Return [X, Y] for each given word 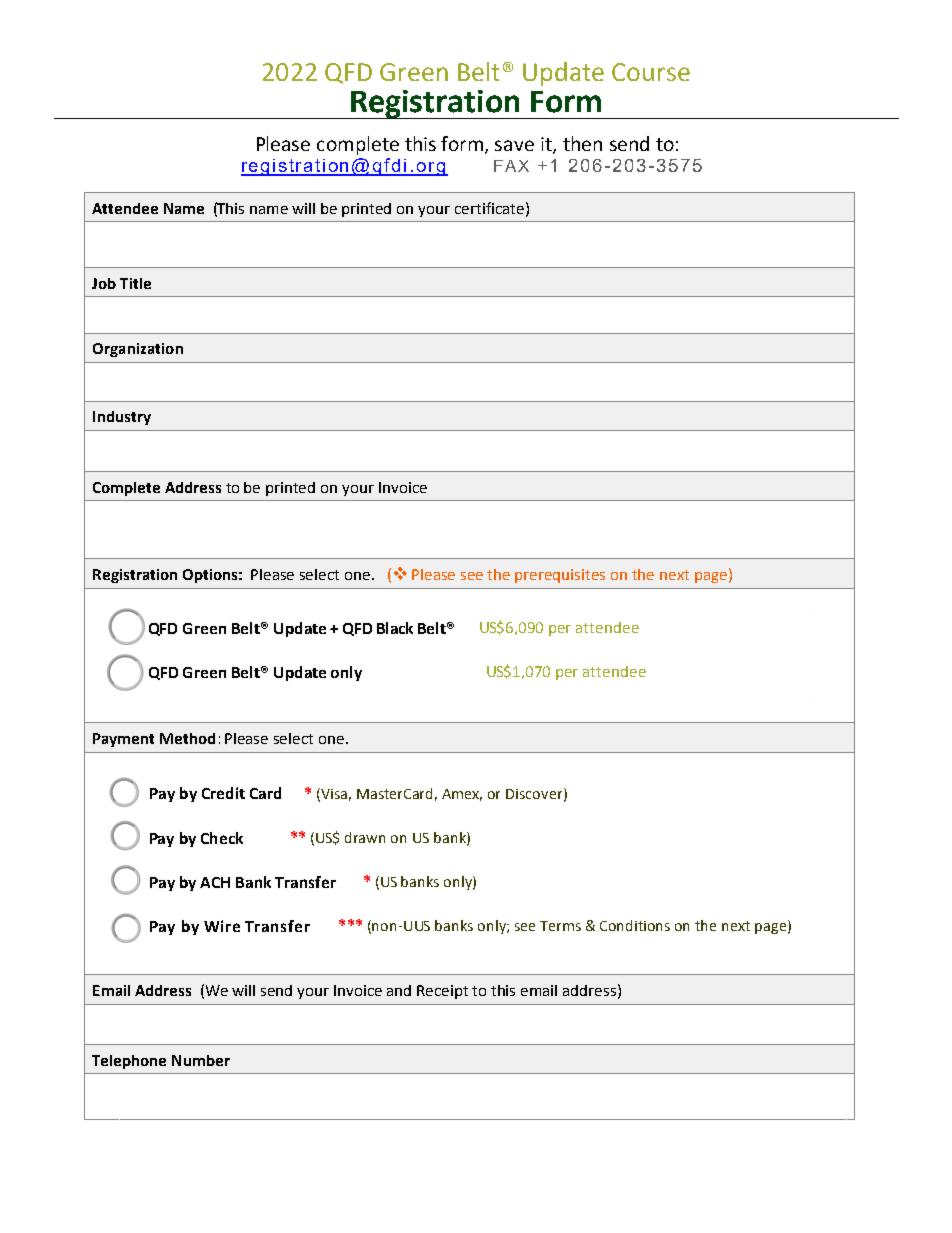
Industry [122, 418]
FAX [511, 166]
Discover [535, 794]
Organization [138, 350]
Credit [223, 793]
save [514, 145]
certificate [489, 208]
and [399, 990]
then [582, 143]
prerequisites [560, 576]
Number [201, 1060]
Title [135, 283]
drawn [365, 837]
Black [395, 628]
